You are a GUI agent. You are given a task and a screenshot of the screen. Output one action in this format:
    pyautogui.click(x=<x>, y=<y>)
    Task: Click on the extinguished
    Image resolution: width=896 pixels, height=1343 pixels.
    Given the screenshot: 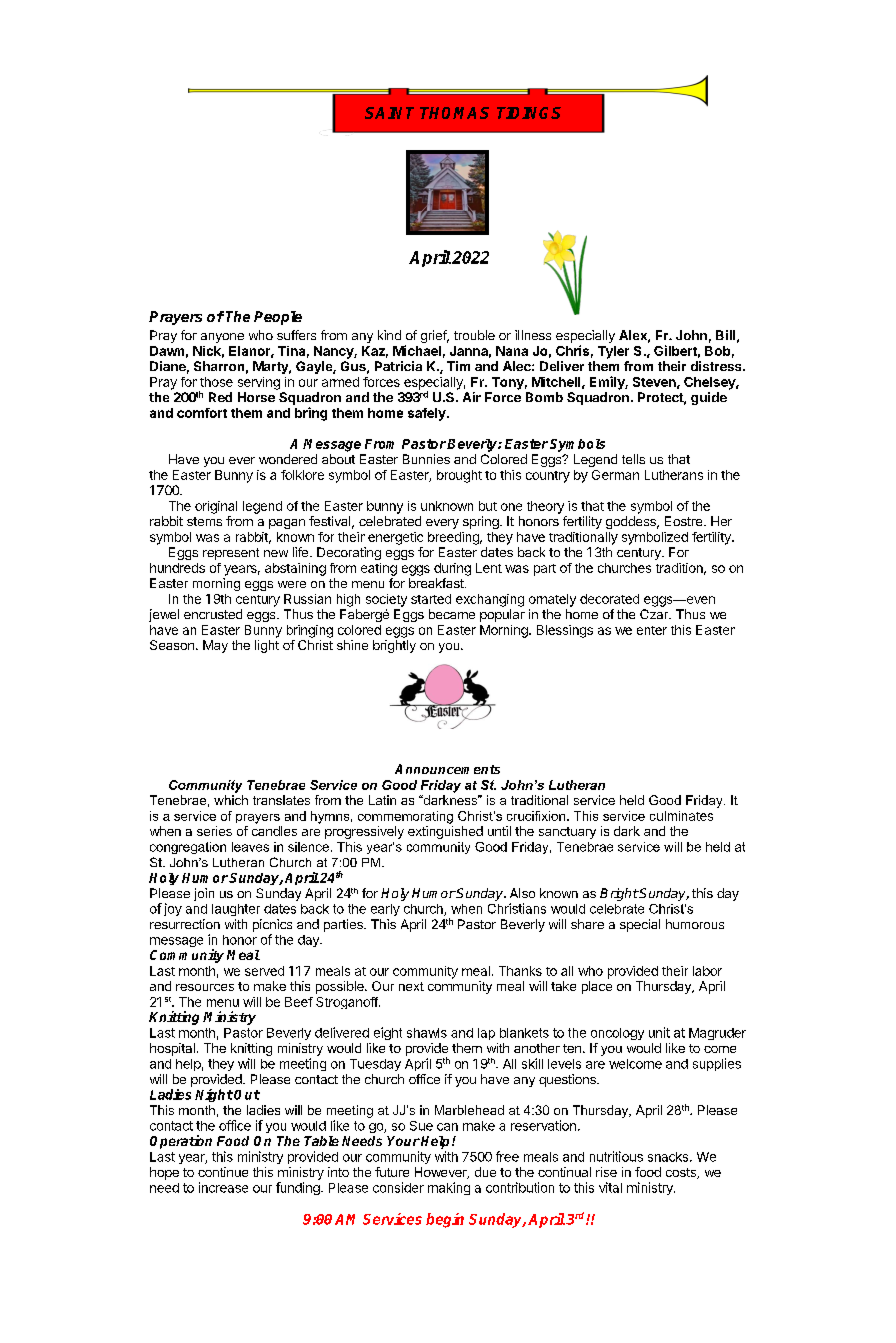 What is the action you would take?
    pyautogui.click(x=445, y=832)
